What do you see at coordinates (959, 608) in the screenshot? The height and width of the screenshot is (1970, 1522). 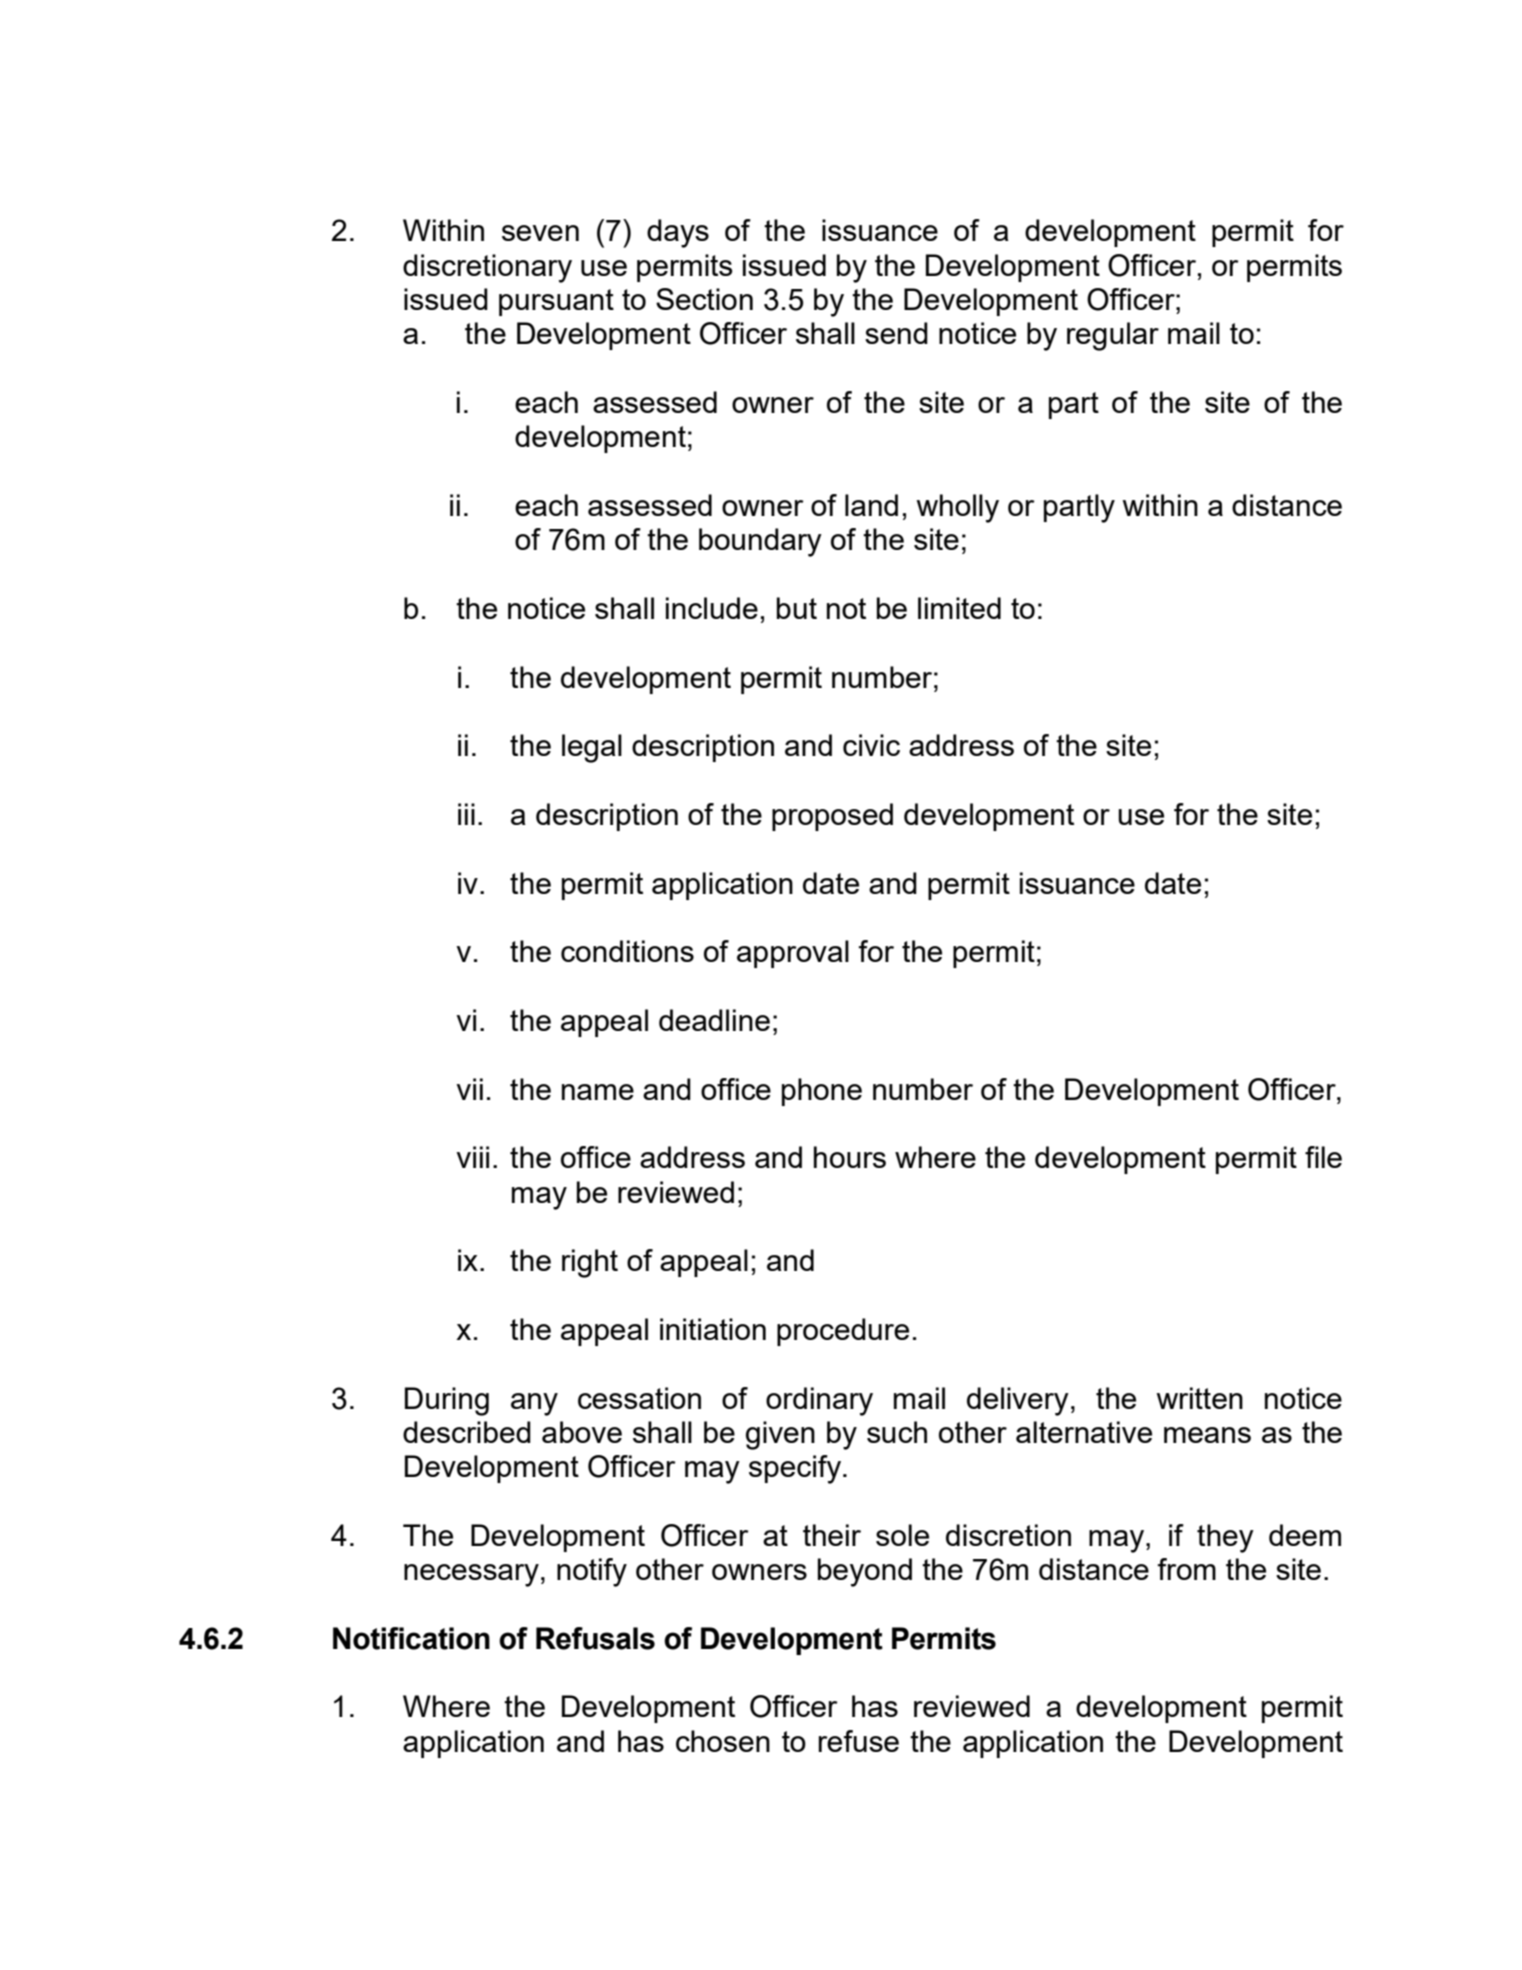 I see `limited` at bounding box center [959, 608].
